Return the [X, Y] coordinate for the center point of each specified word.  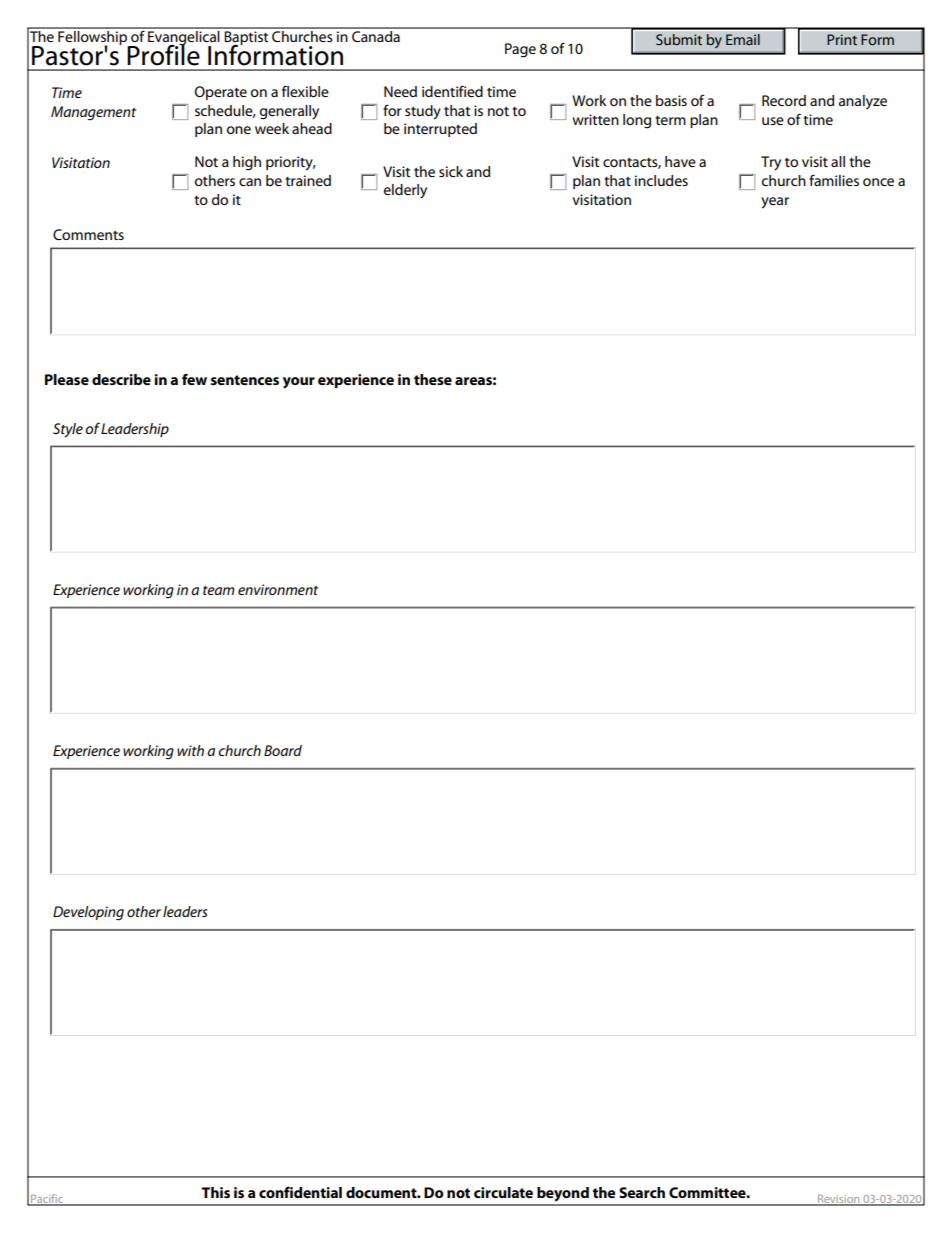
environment [278, 589]
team [218, 590]
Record [784, 100]
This [215, 1192]
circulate [503, 1192]
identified [452, 91]
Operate [220, 93]
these [433, 379]
